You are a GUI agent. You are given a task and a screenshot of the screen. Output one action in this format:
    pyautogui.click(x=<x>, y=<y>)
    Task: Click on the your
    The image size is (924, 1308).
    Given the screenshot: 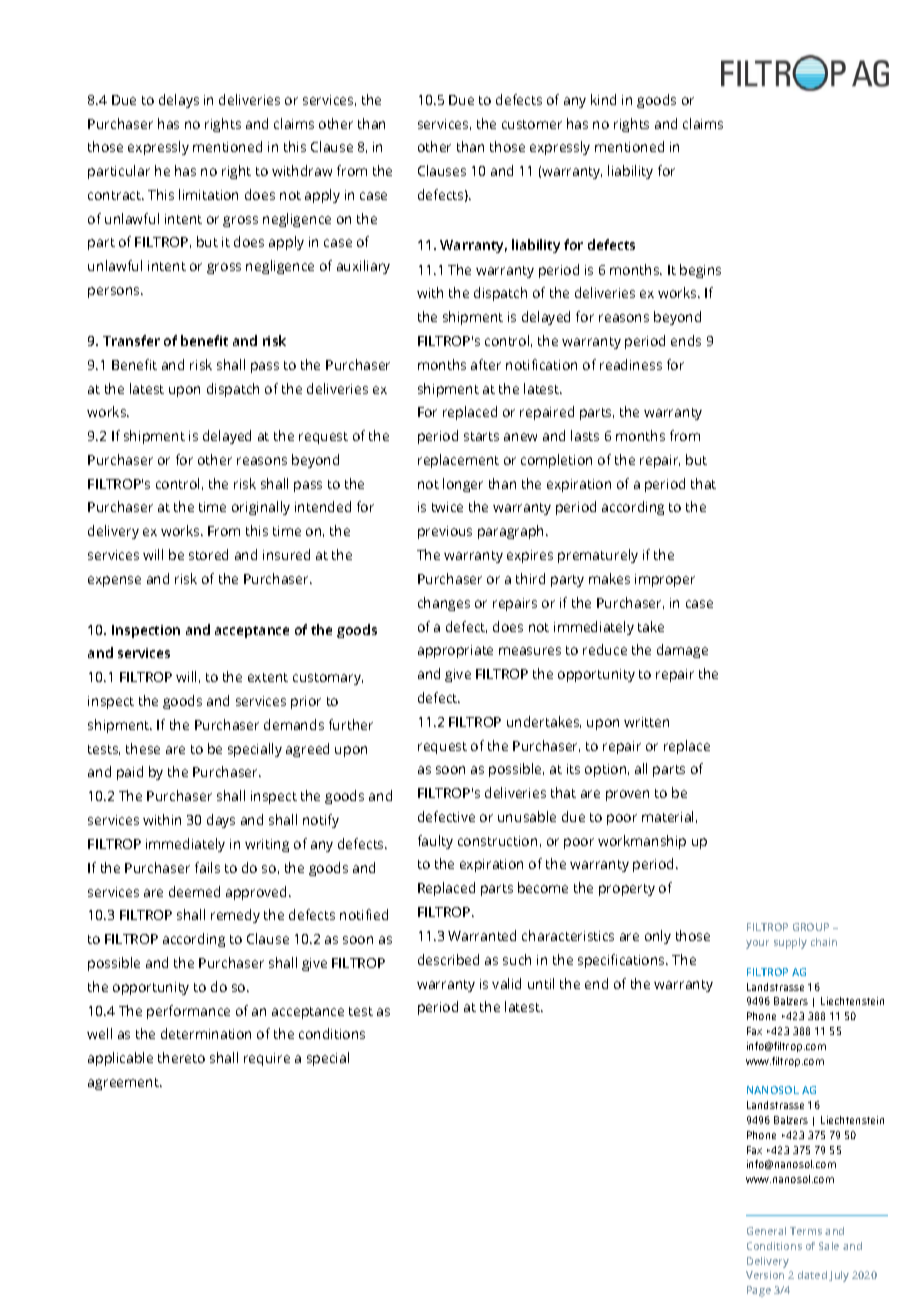 What is the action you would take?
    pyautogui.click(x=757, y=944)
